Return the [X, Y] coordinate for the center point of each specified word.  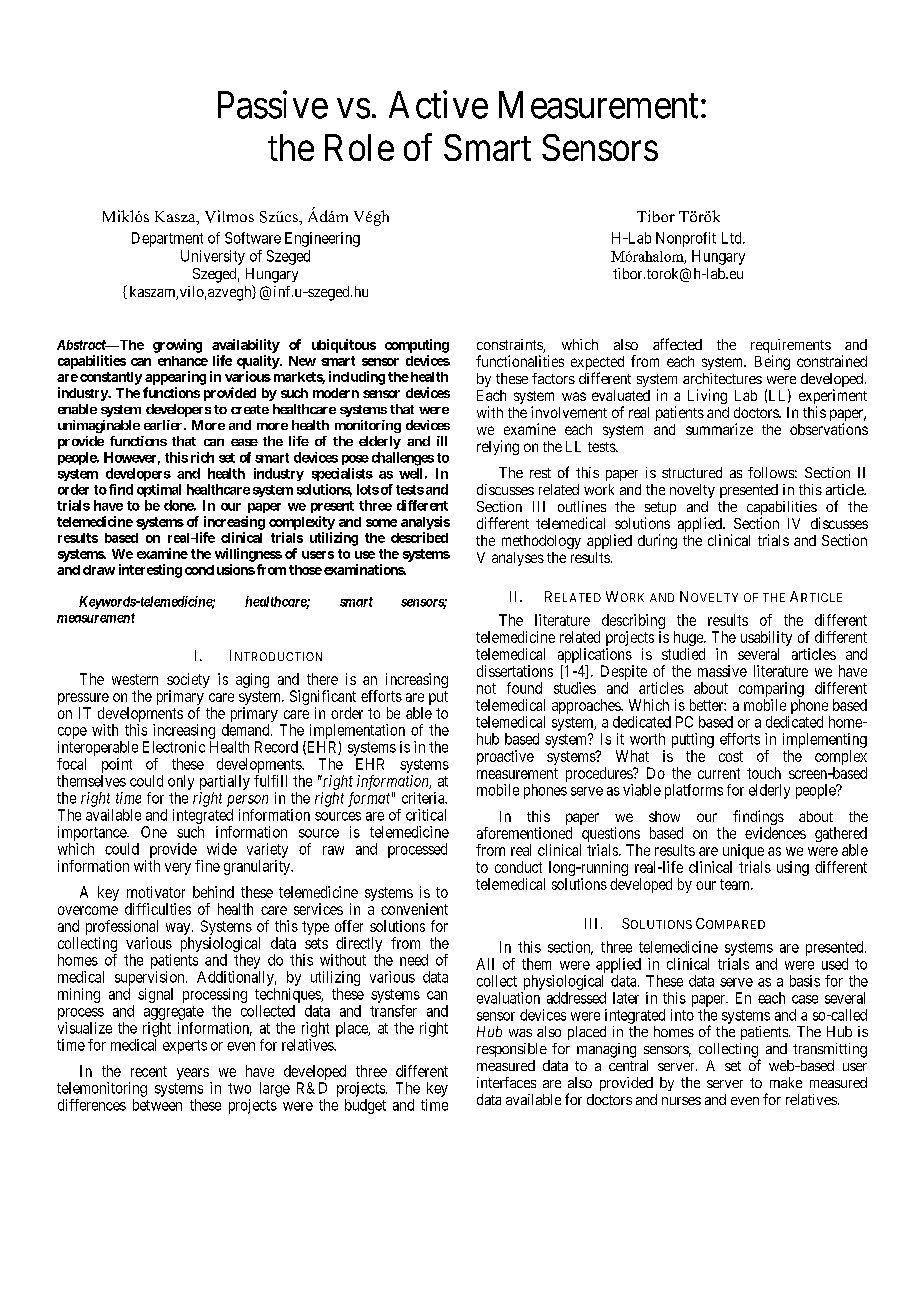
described [419, 537]
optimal [159, 490]
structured [692, 472]
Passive [273, 104]
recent [149, 1071]
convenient [414, 909]
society [188, 682]
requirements [791, 347]
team [736, 884]
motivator [156, 892]
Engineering [322, 239]
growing [177, 346]
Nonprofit [686, 239]
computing [417, 346]
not [486, 688]
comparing [771, 689]
